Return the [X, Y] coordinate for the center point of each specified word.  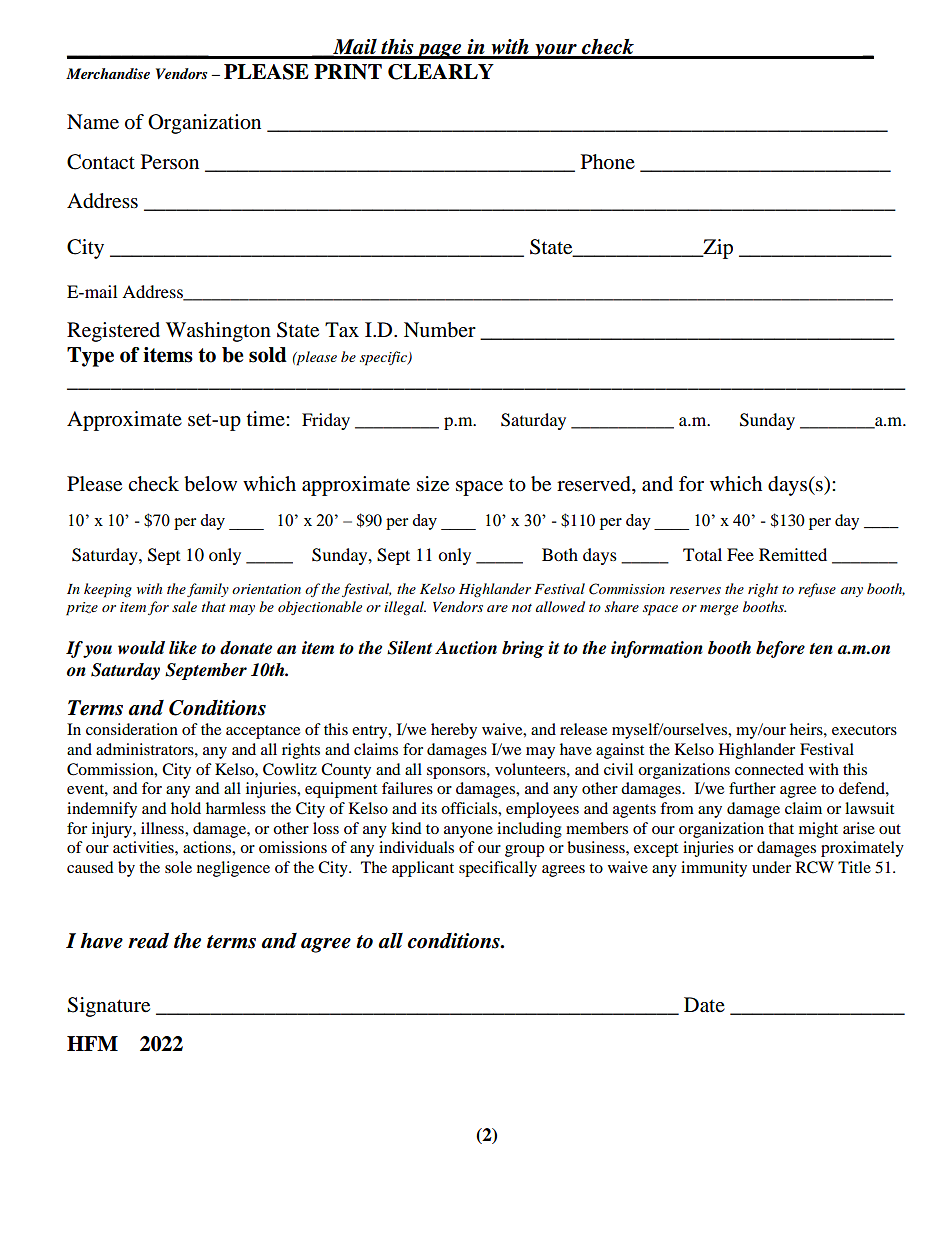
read [148, 941]
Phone [608, 162]
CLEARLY [441, 72]
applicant [423, 869]
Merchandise [108, 73]
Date [704, 1005]
